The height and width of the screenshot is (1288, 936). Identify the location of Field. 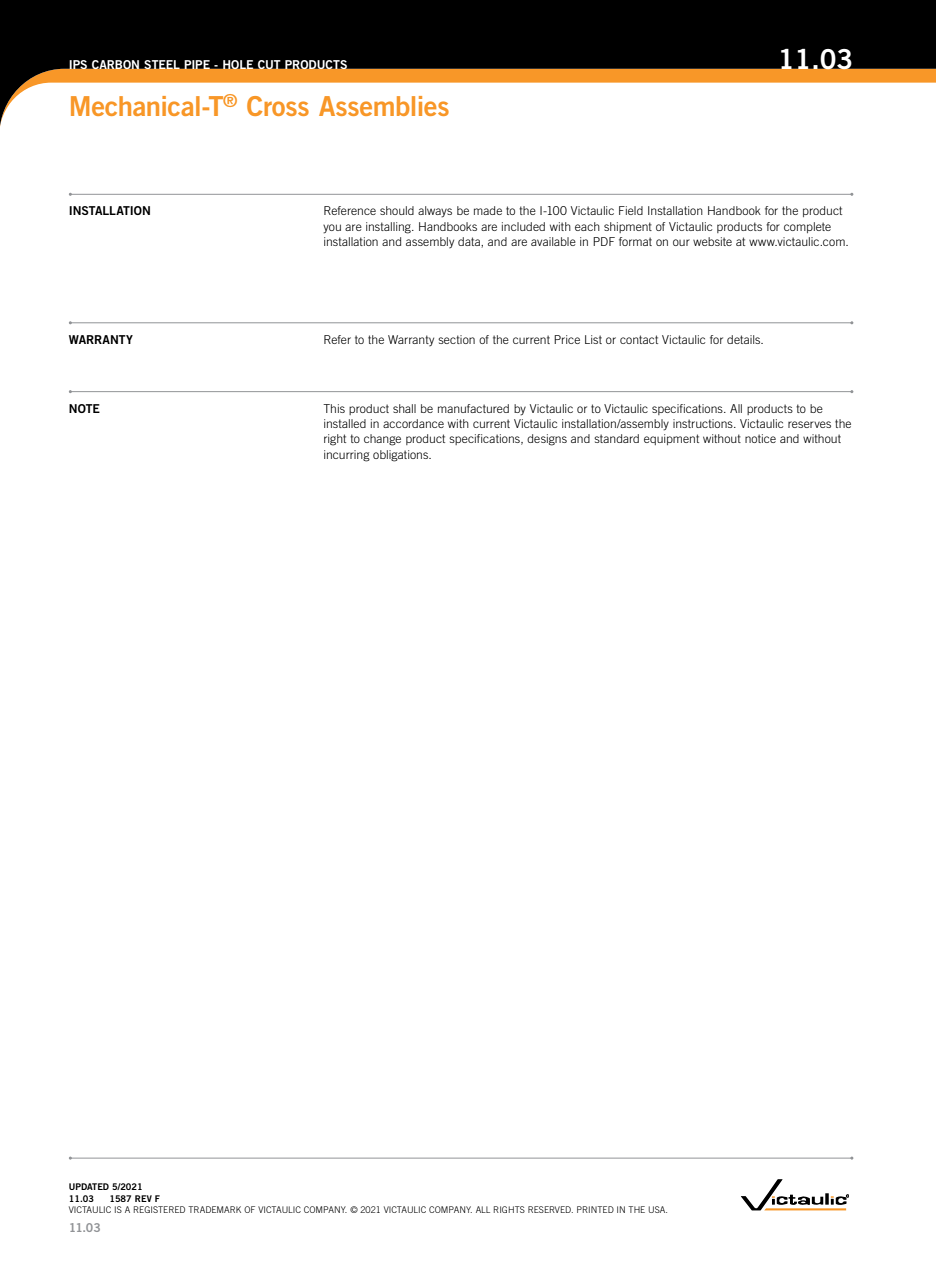
(631, 210).
